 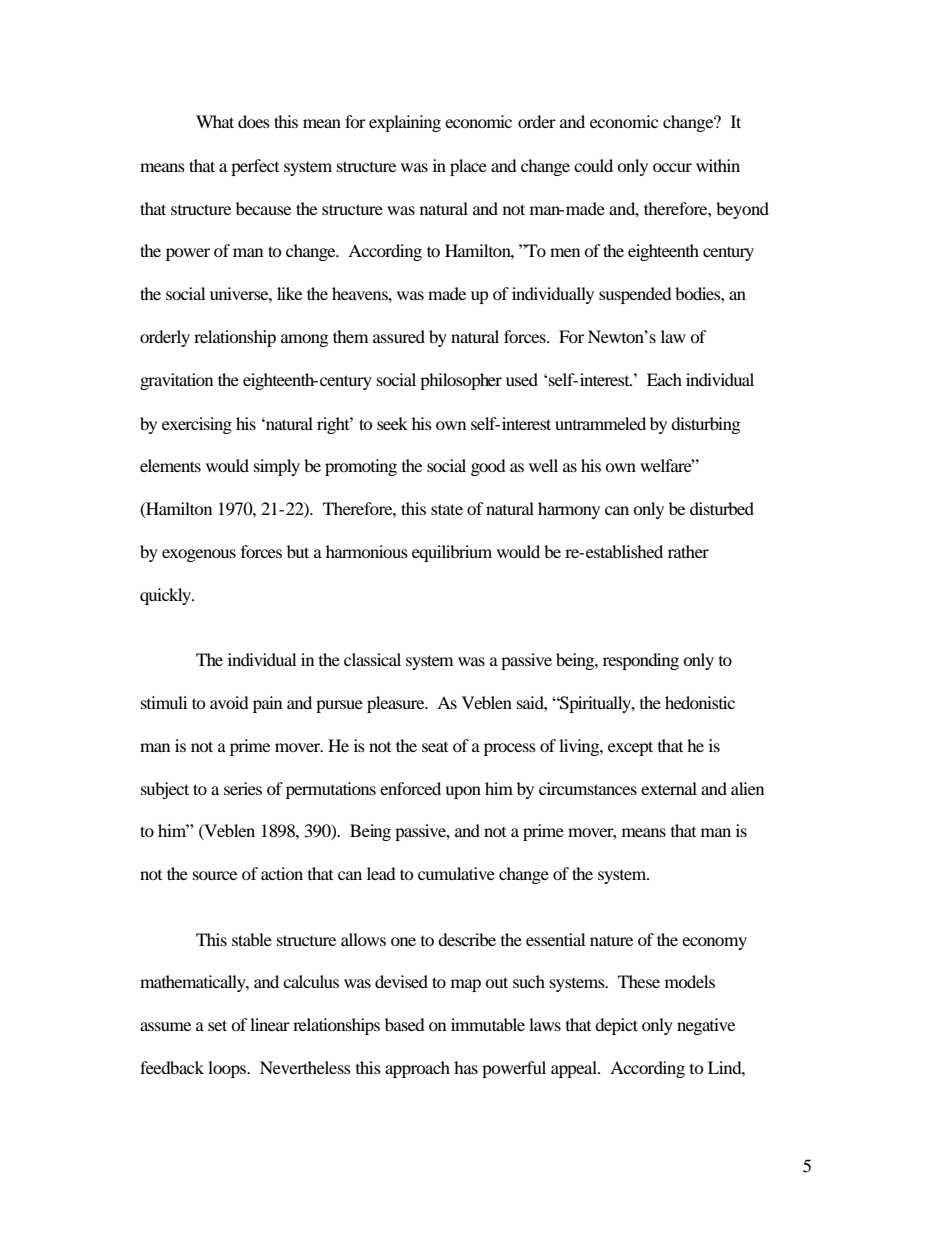 What do you see at coordinates (217, 1025) in the page?
I see `set` at bounding box center [217, 1025].
